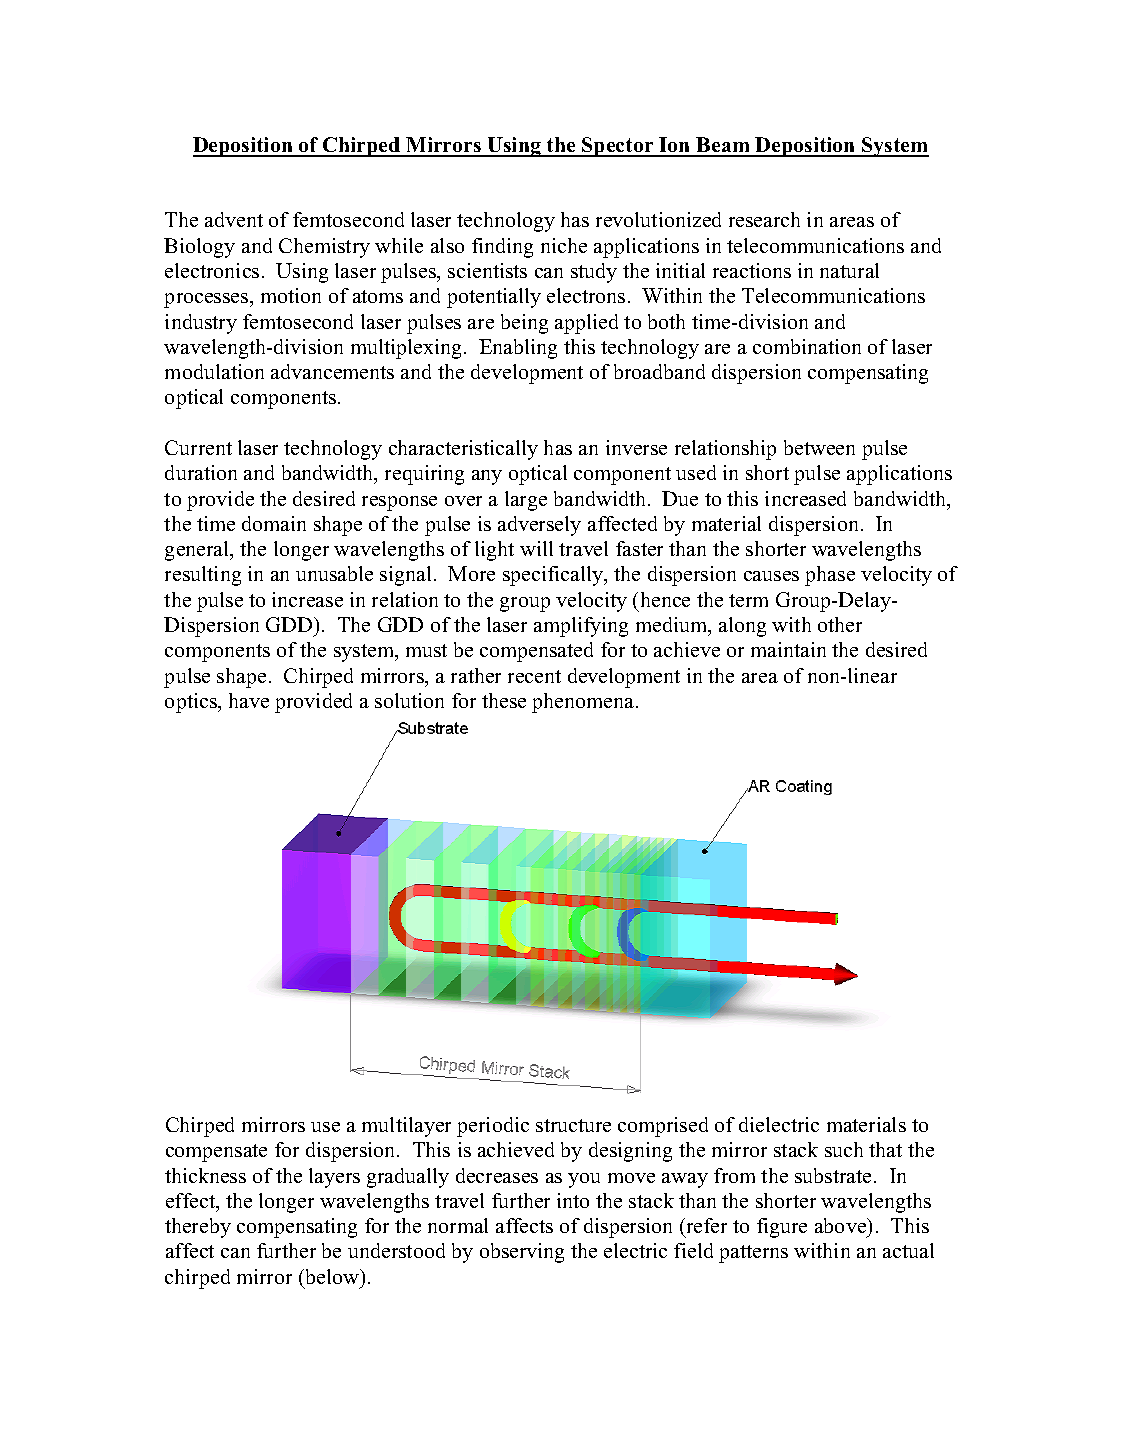 This screenshot has width=1122, height=1451. I want to click on Spector, so click(618, 147).
